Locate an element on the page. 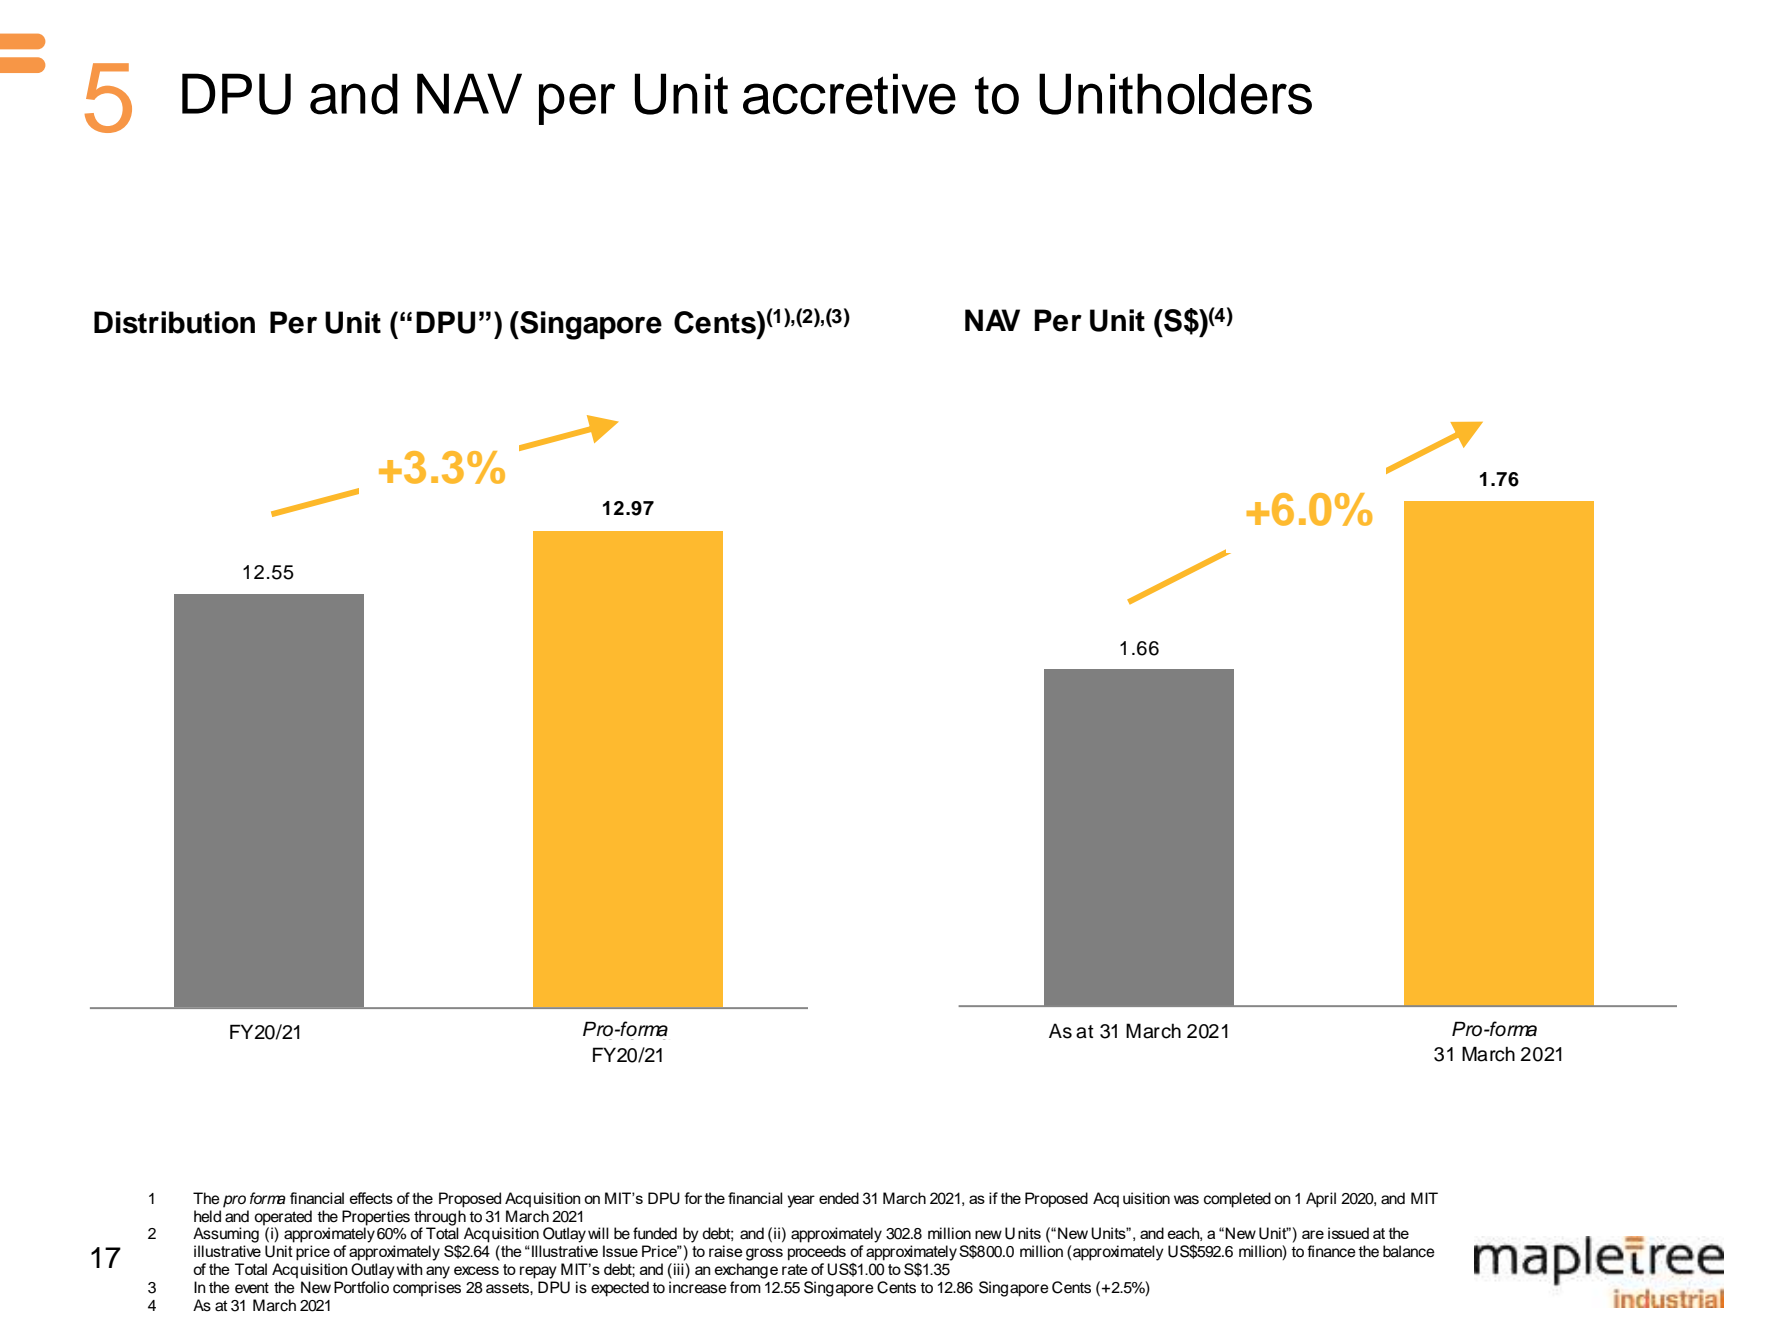  Distribution is located at coordinates (174, 322).
